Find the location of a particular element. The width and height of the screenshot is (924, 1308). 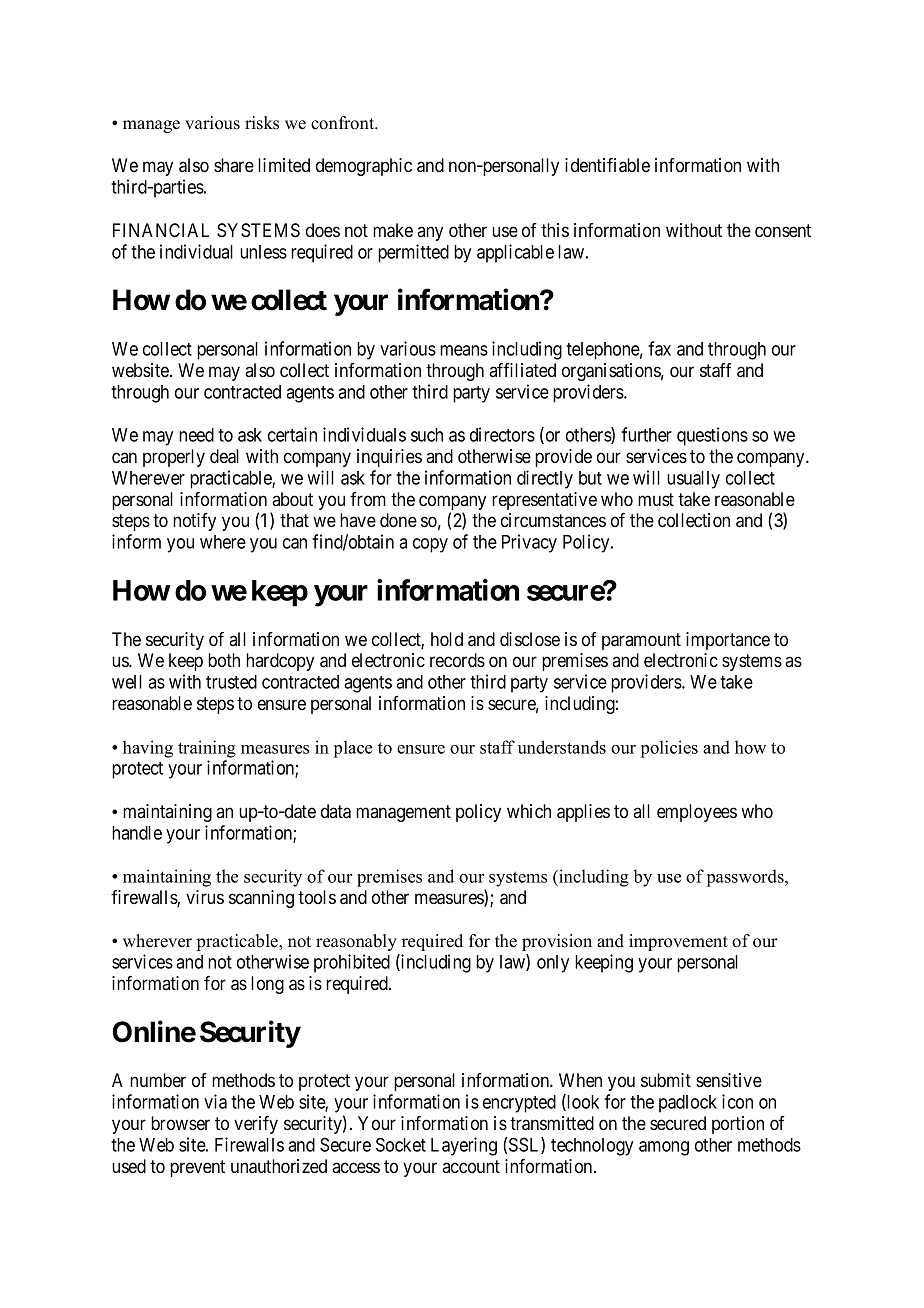

Layering is located at coordinates (464, 1146).
